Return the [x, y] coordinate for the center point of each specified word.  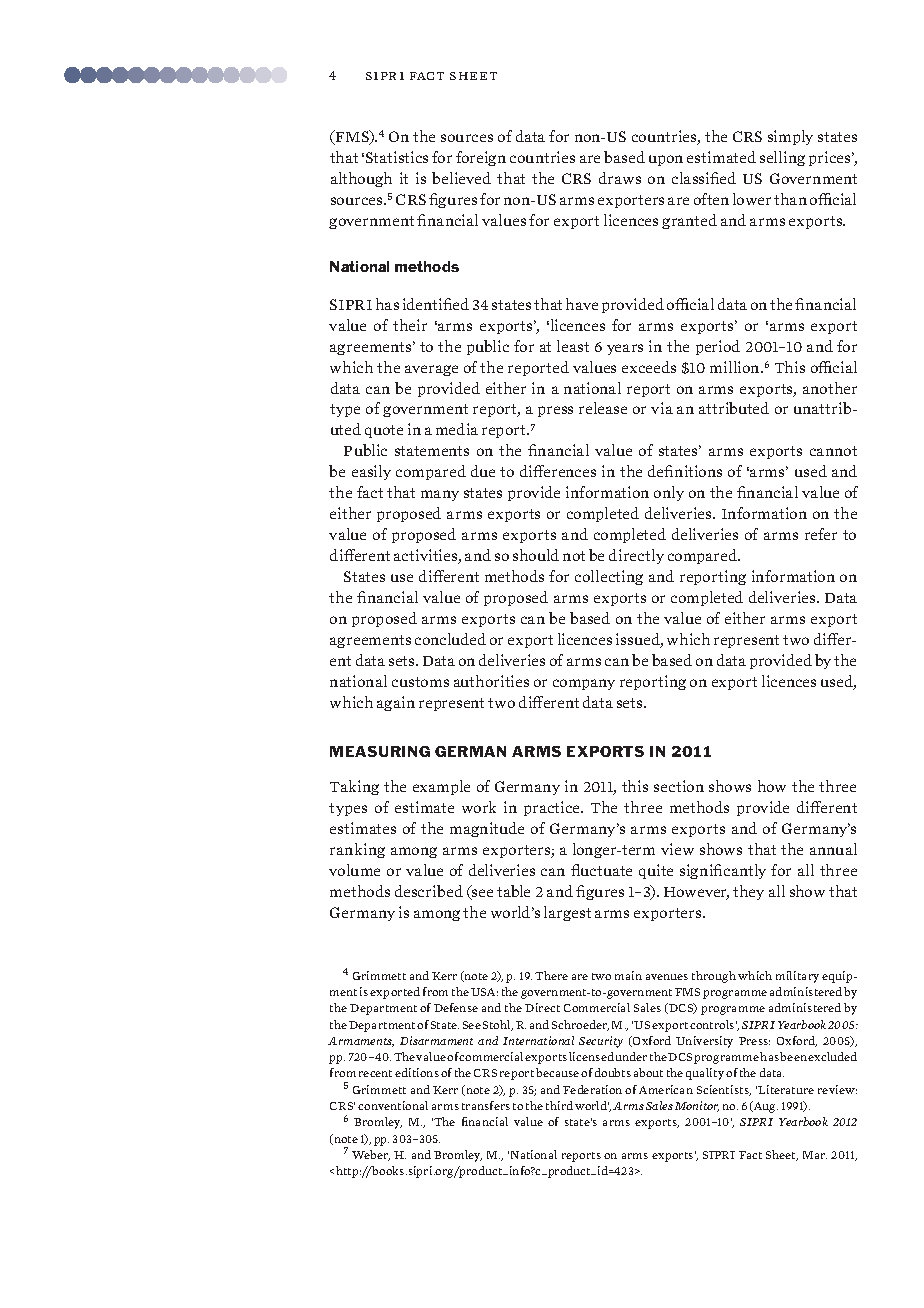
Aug [765, 1107]
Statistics [397, 157]
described [429, 891]
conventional [393, 1105]
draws [620, 178]
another [830, 388]
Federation [592, 1089]
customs [420, 682]
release [603, 408]
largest [567, 913]
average [431, 370]
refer [821, 534]
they [748, 892]
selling [782, 158]
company [584, 684]
